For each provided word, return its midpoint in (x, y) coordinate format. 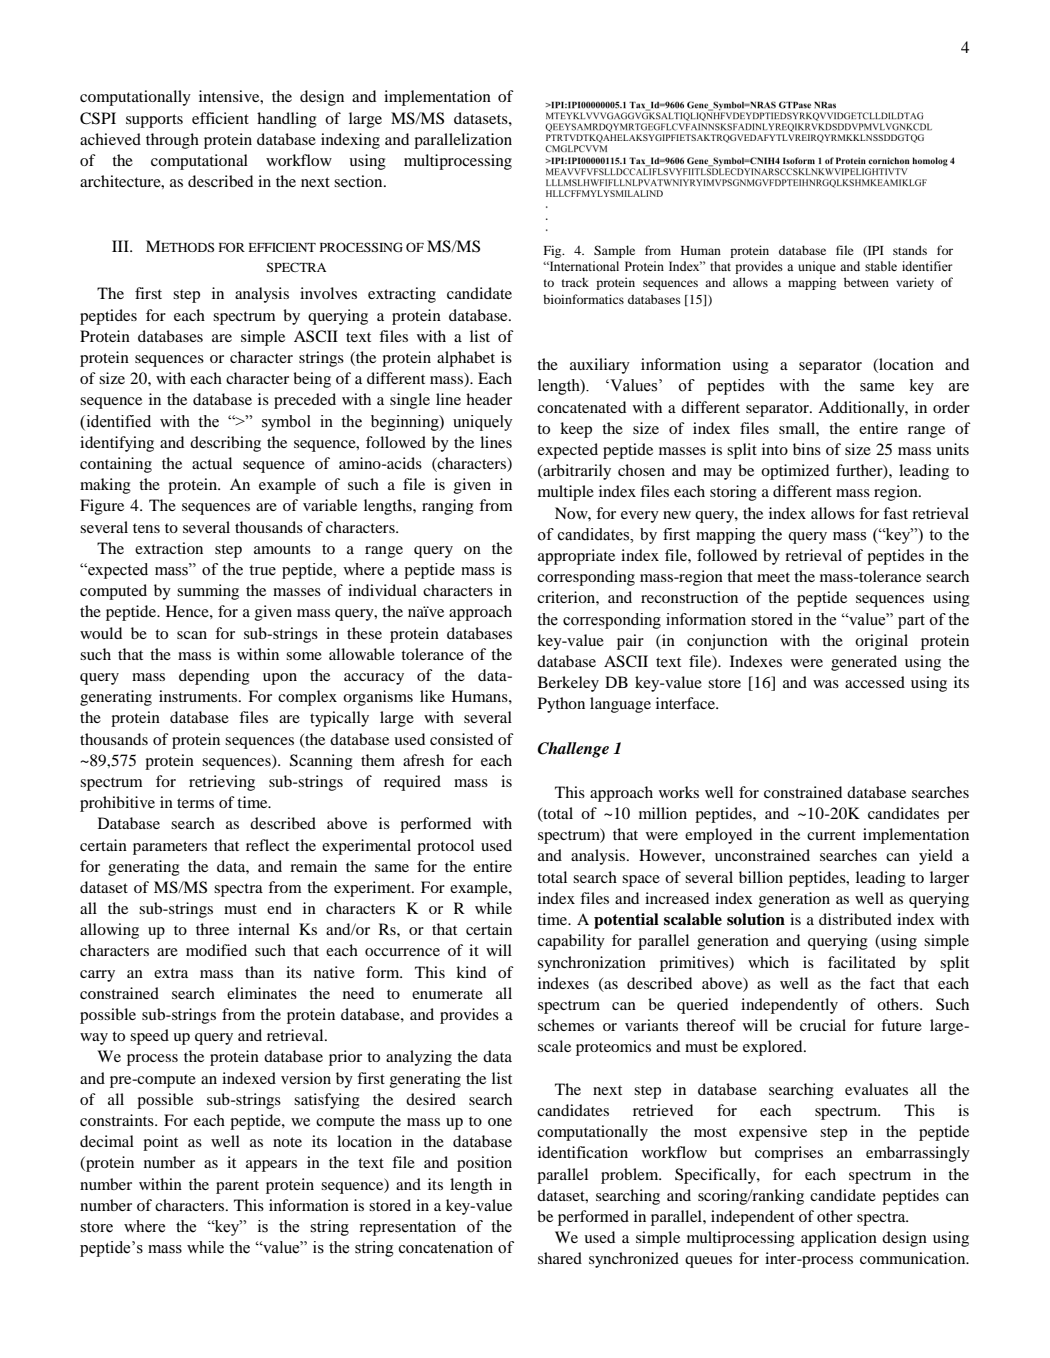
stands (910, 250)
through (172, 141)
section (359, 181)
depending (214, 677)
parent (237, 1187)
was (826, 684)
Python (561, 705)
